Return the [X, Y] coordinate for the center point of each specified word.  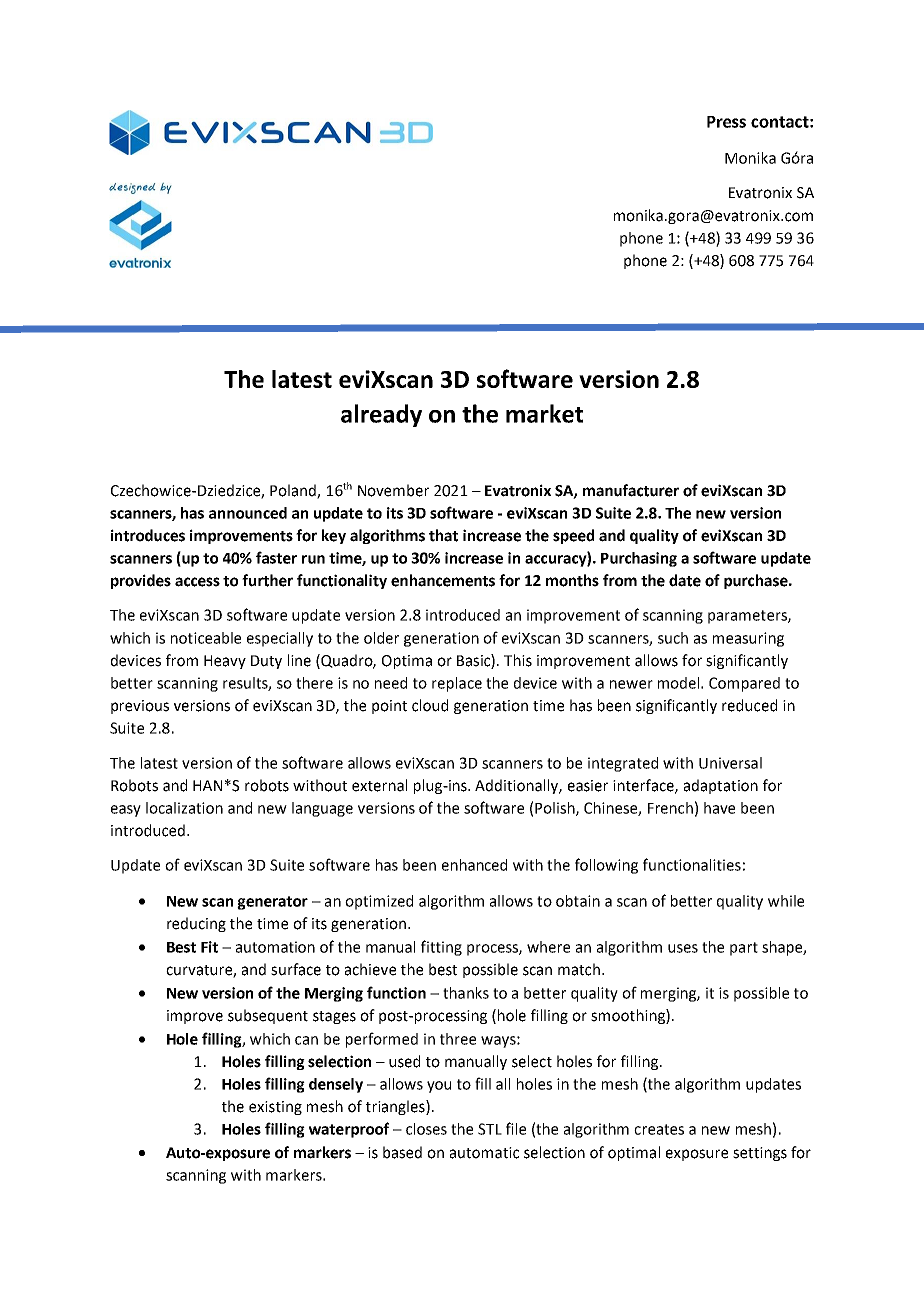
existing [275, 1108]
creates [659, 1129]
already [381, 415]
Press [726, 122]
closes [426, 1129]
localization [184, 808]
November [393, 490]
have [719, 808]
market [544, 413]
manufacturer [631, 490]
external [379, 785]
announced [248, 513]
